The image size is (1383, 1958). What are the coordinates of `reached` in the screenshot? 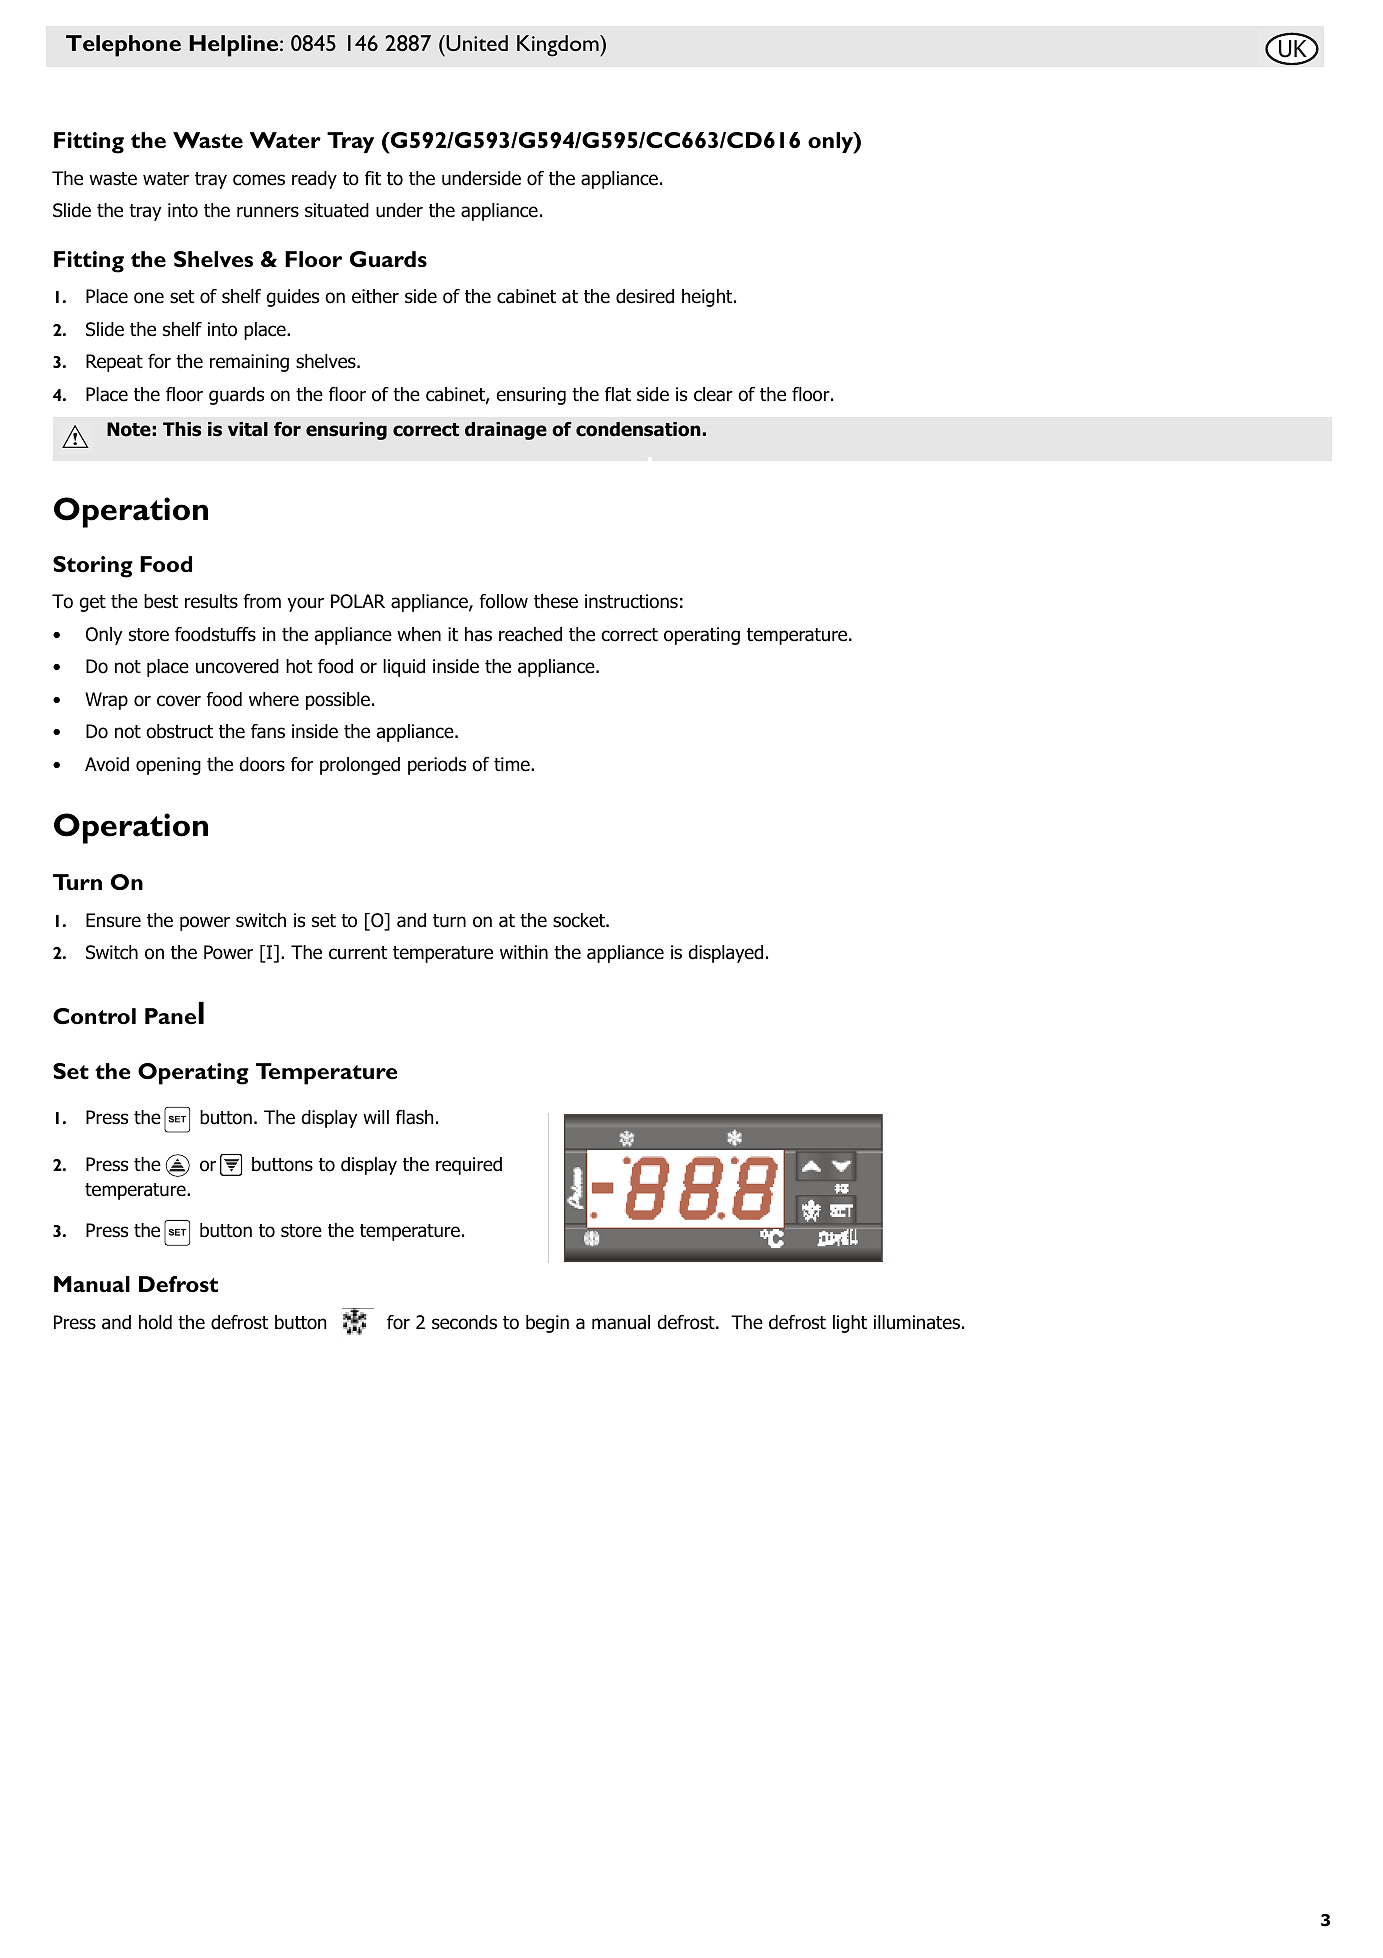 It's located at (530, 634).
